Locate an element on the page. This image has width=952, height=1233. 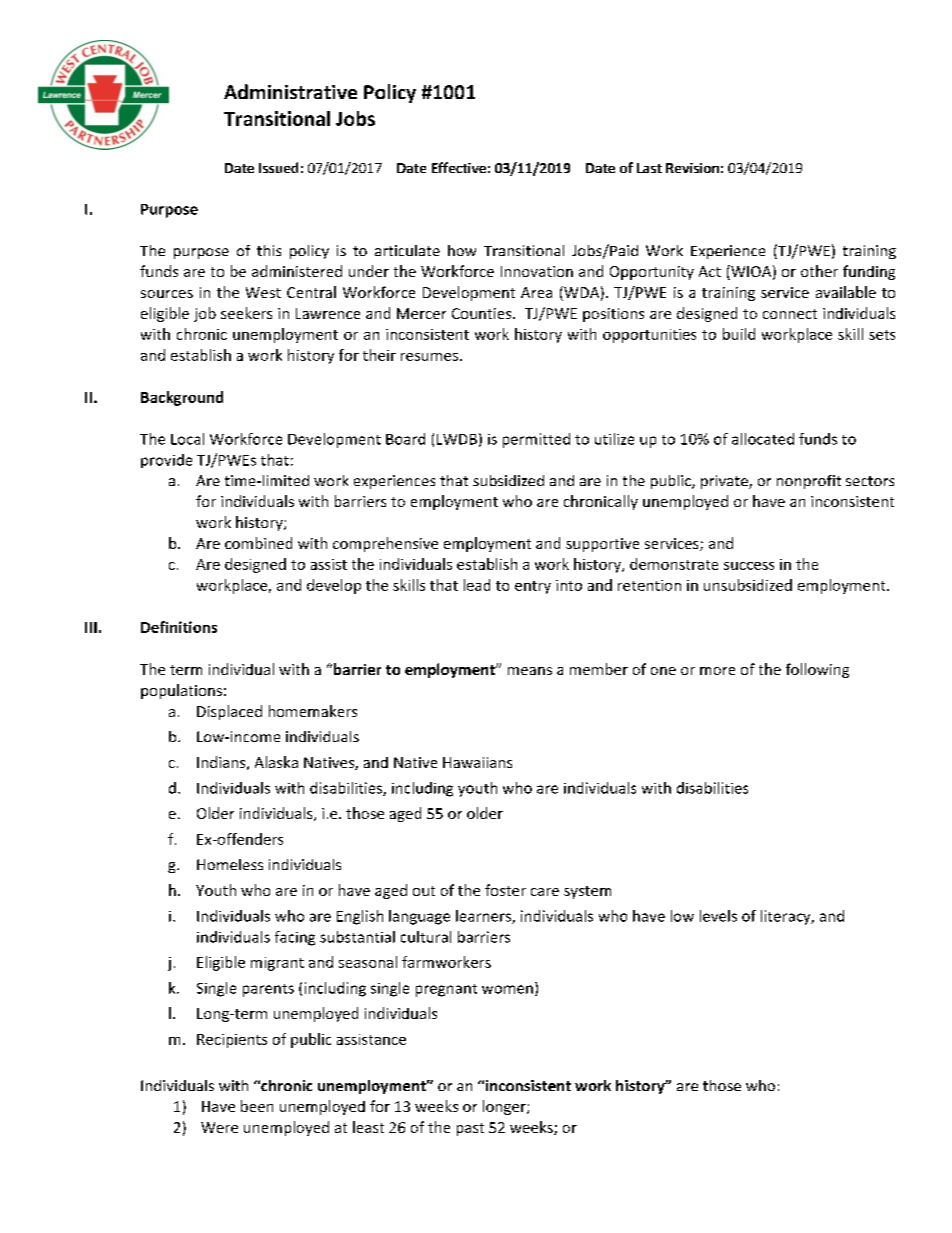
Homeless is located at coordinates (230, 864).
